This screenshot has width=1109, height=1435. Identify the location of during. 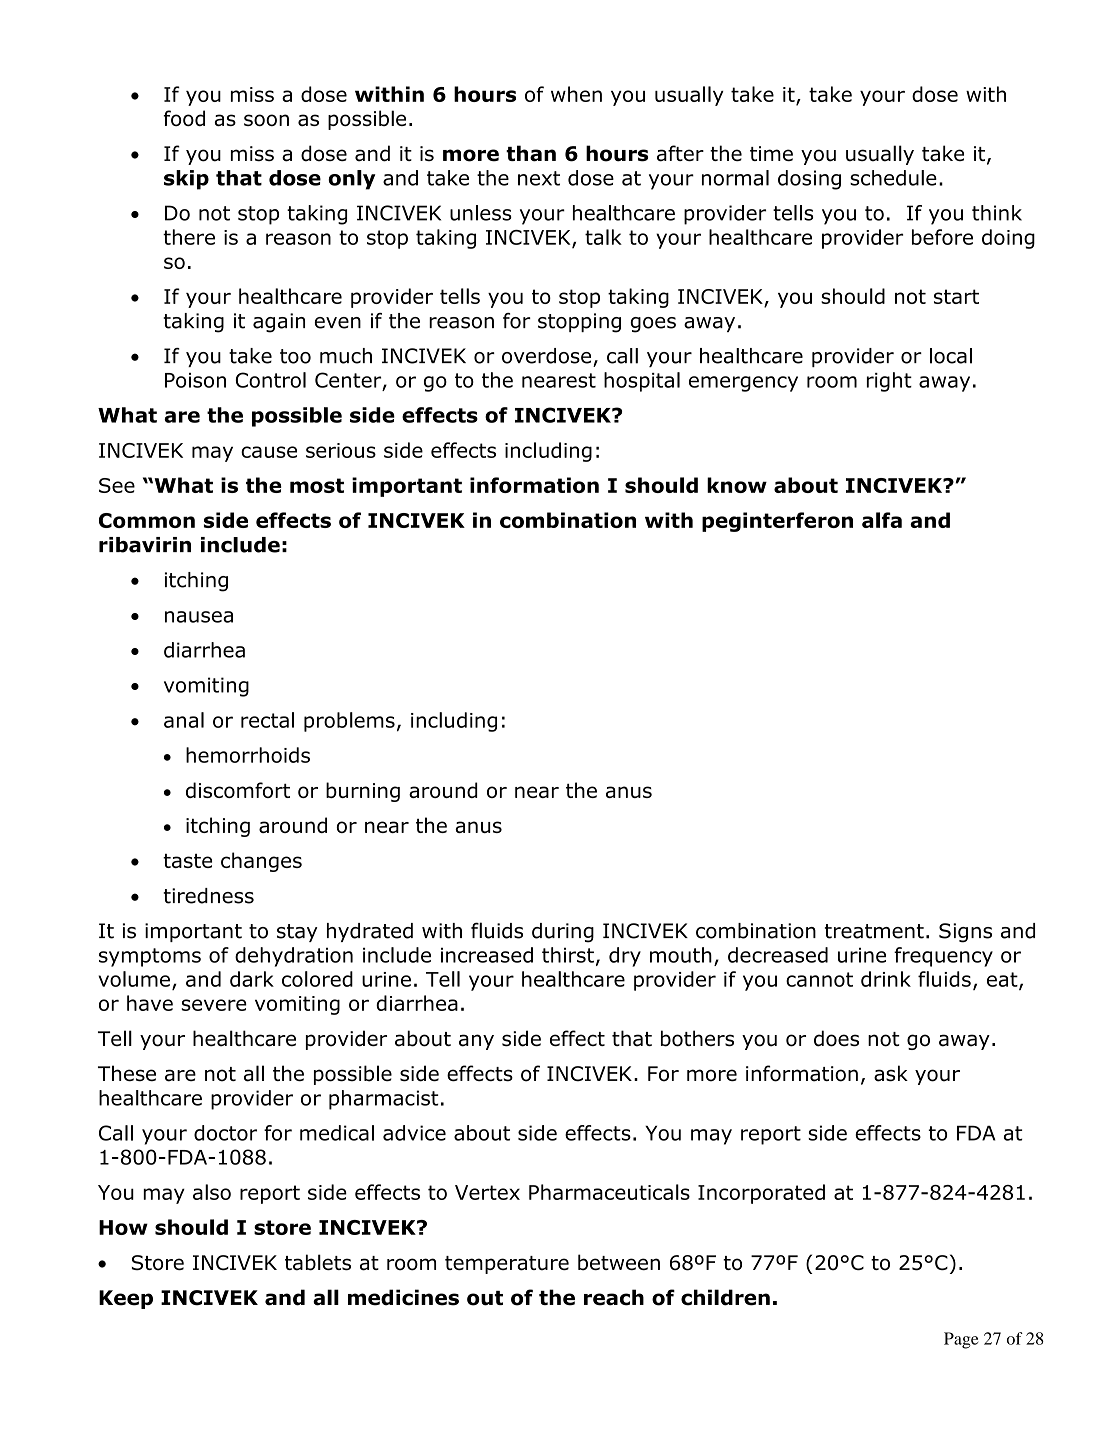
(563, 933).
